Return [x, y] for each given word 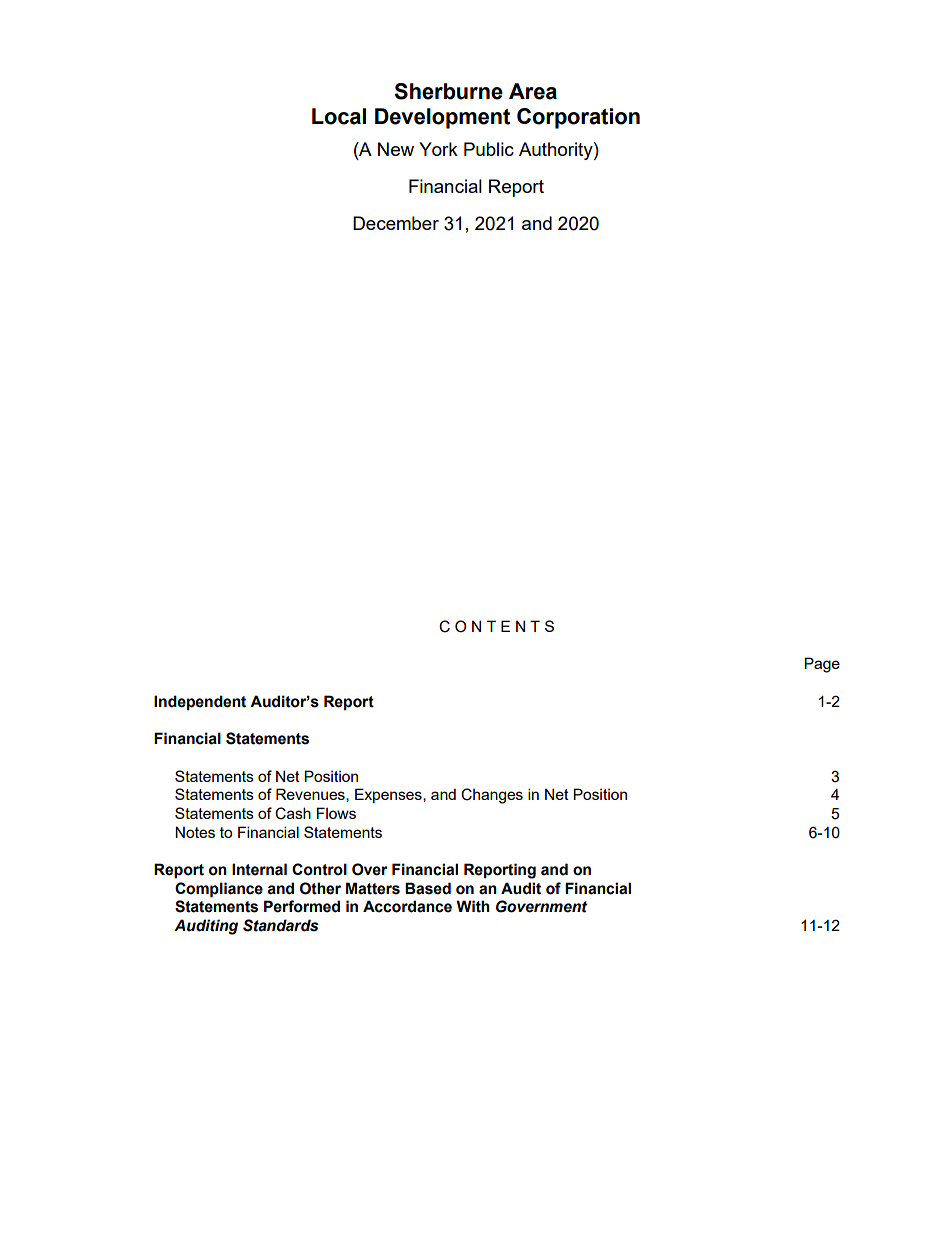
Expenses [389, 795]
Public [489, 149]
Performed [302, 906]
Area [533, 91]
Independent [200, 703]
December [396, 223]
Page [822, 665]
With [473, 906]
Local [339, 116]
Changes [492, 796]
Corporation [578, 118]
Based [428, 888]
